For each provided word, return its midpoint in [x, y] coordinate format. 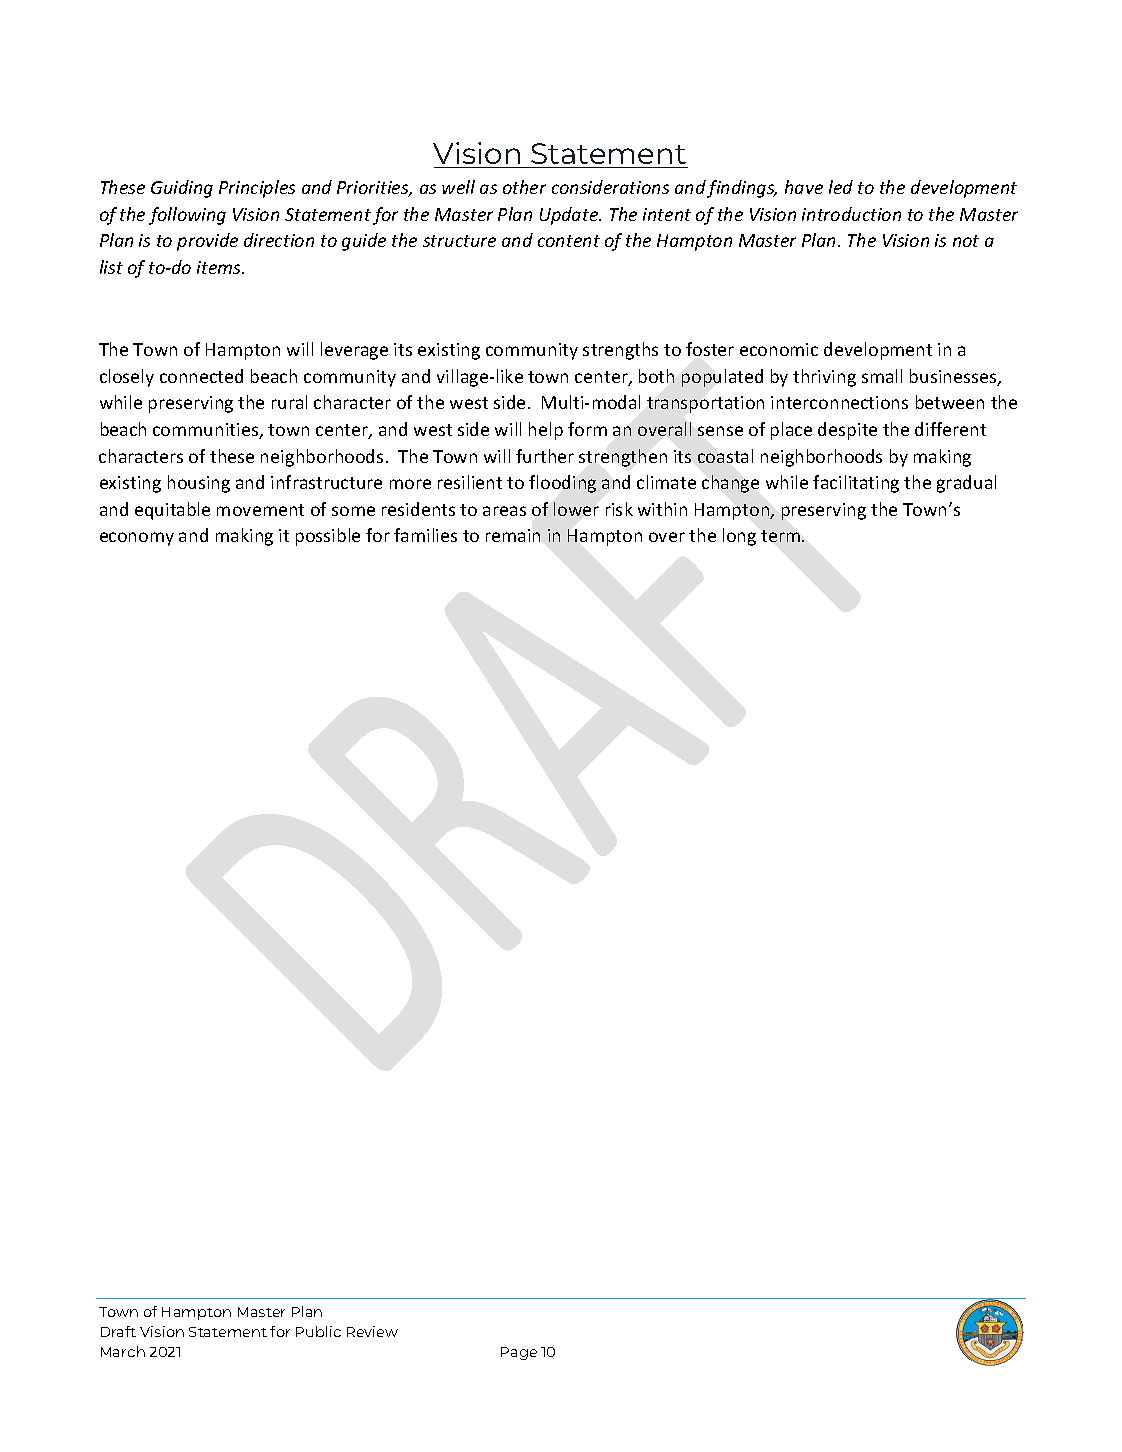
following [187, 216]
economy [137, 539]
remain [513, 535]
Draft [118, 1331]
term [780, 536]
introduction [851, 214]
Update [570, 216]
